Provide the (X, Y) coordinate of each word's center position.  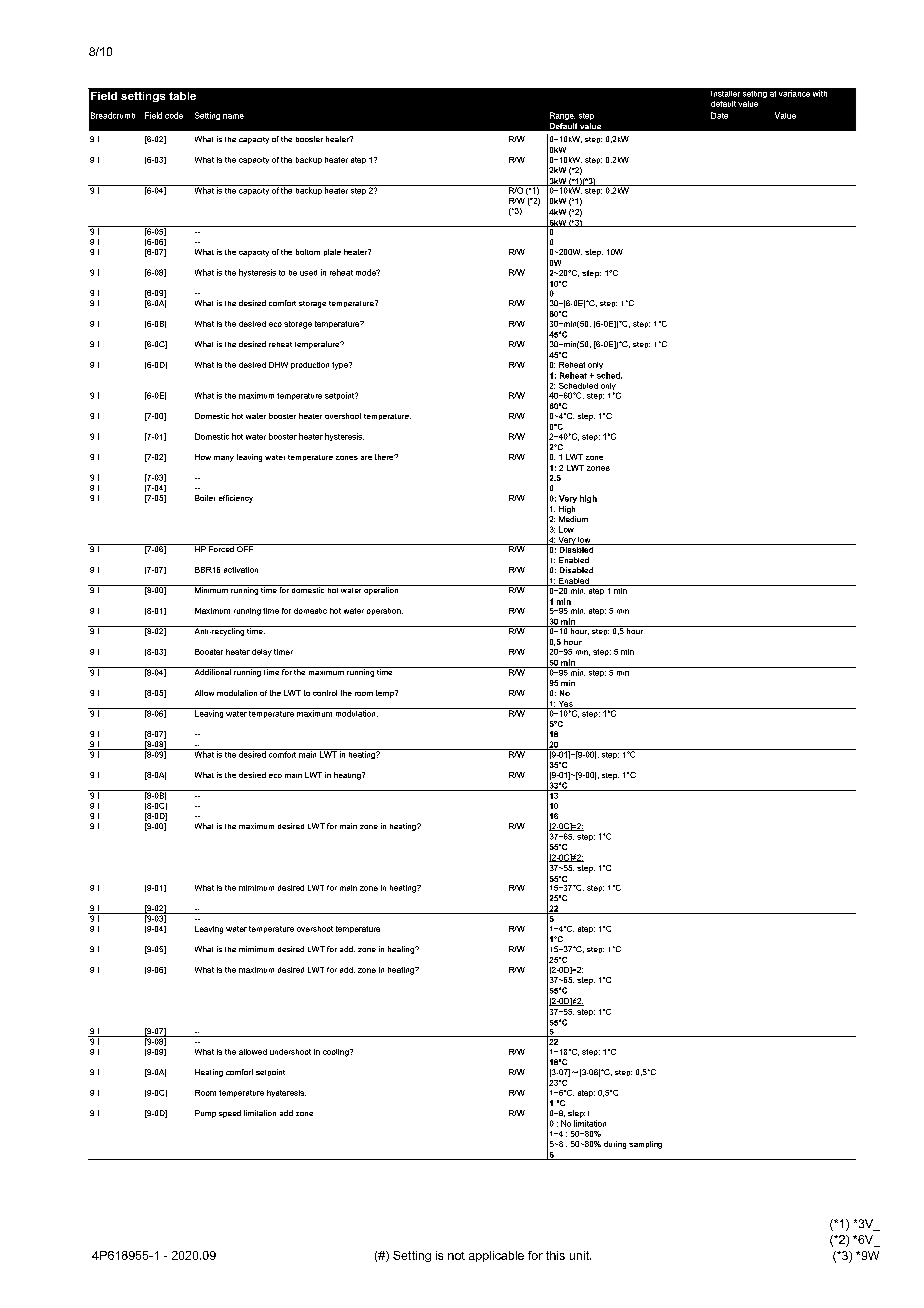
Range (562, 116)
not (456, 1256)
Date (719, 115)
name (233, 116)
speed (230, 1114)
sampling (645, 1145)
